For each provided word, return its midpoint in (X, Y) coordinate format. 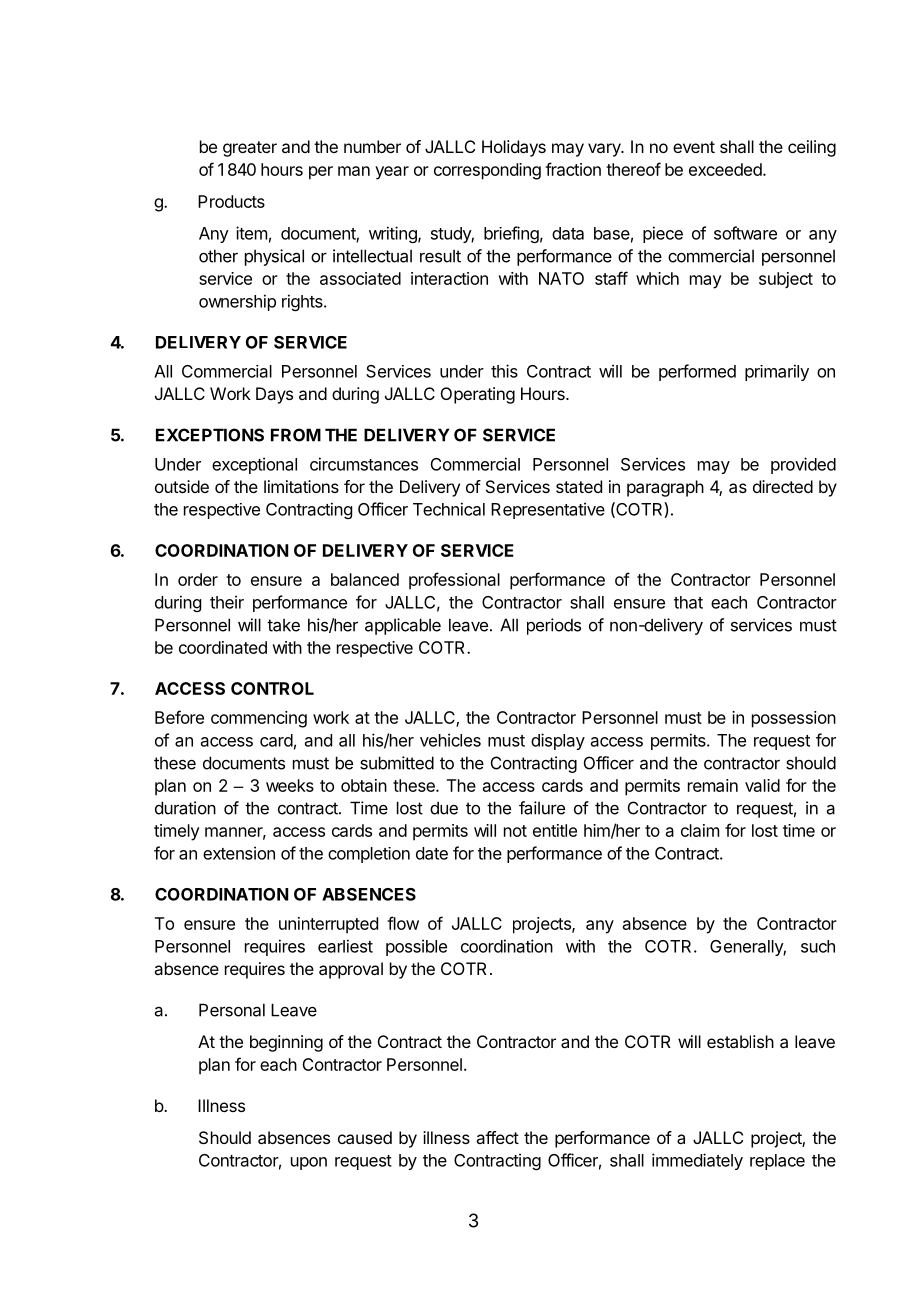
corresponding (487, 171)
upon (309, 1163)
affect (497, 1137)
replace (777, 1162)
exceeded (725, 169)
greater (250, 149)
